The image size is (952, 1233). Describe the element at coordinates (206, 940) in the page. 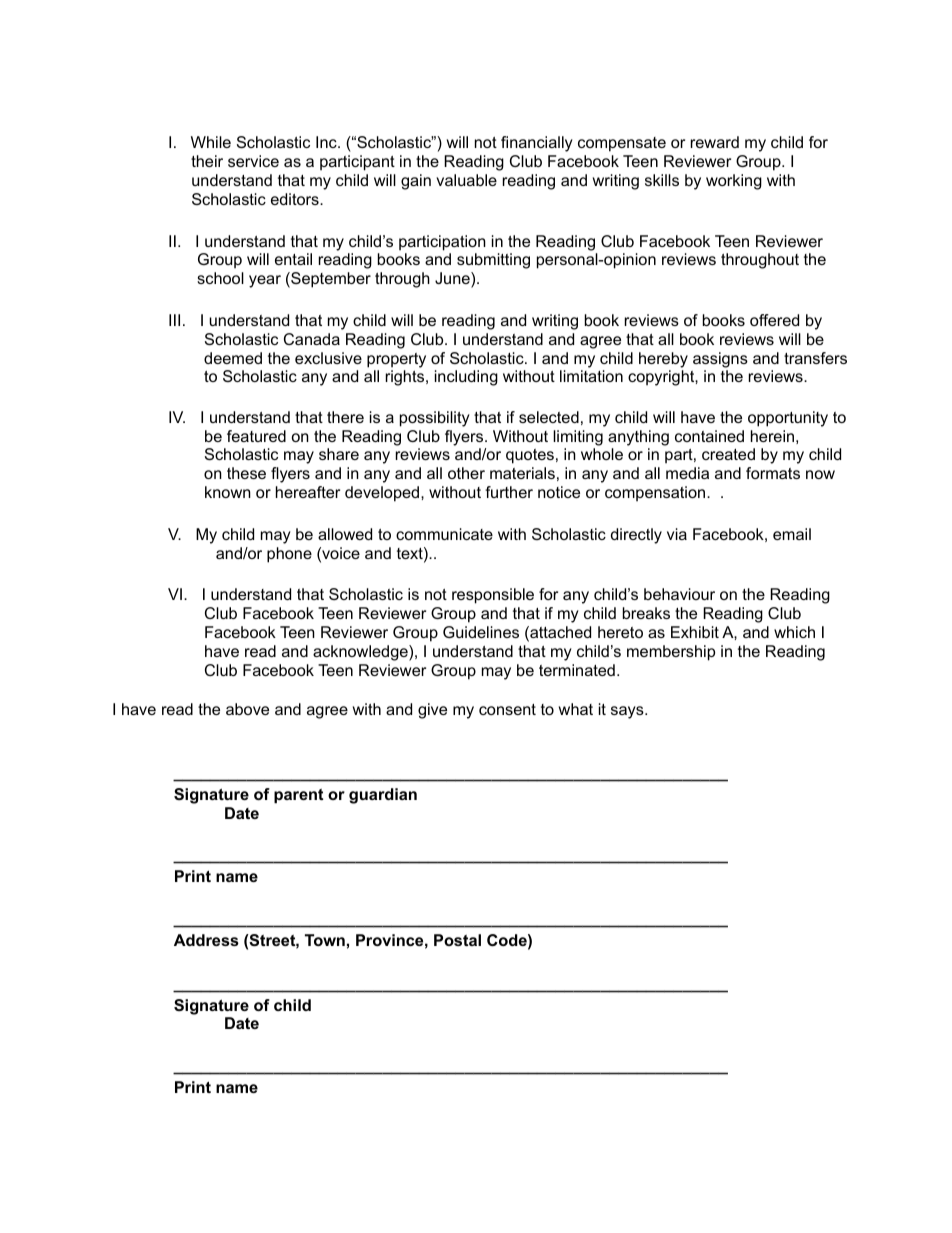

I see `Address` at that location.
